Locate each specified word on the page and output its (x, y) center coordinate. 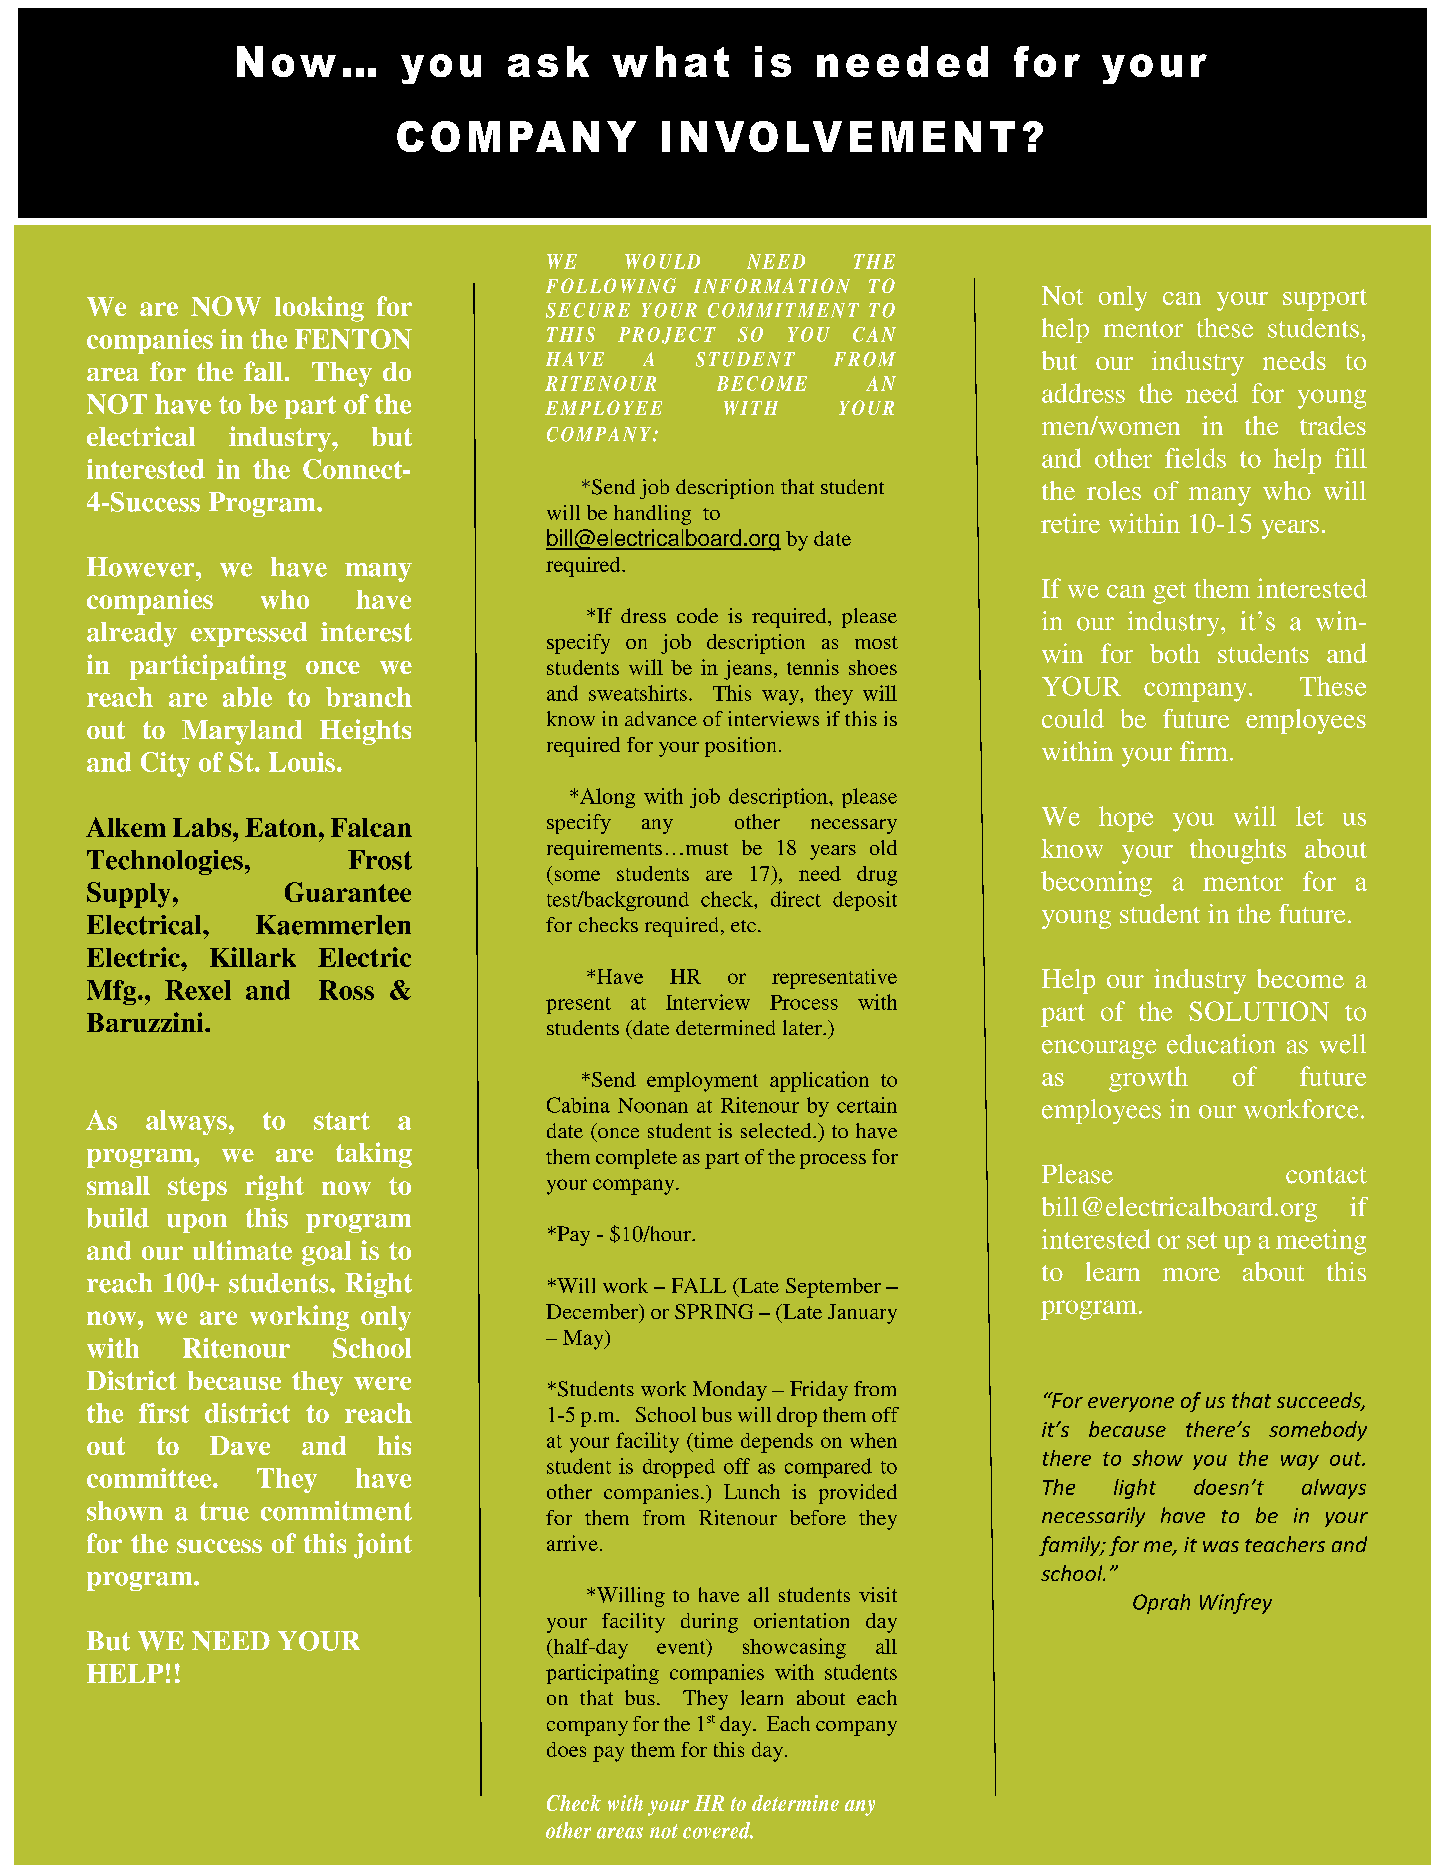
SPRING (714, 1311)
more (1191, 1274)
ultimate (242, 1250)
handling (652, 515)
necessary (854, 826)
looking (319, 309)
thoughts (1238, 851)
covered (718, 1830)
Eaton (281, 827)
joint (383, 1546)
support (1325, 300)
